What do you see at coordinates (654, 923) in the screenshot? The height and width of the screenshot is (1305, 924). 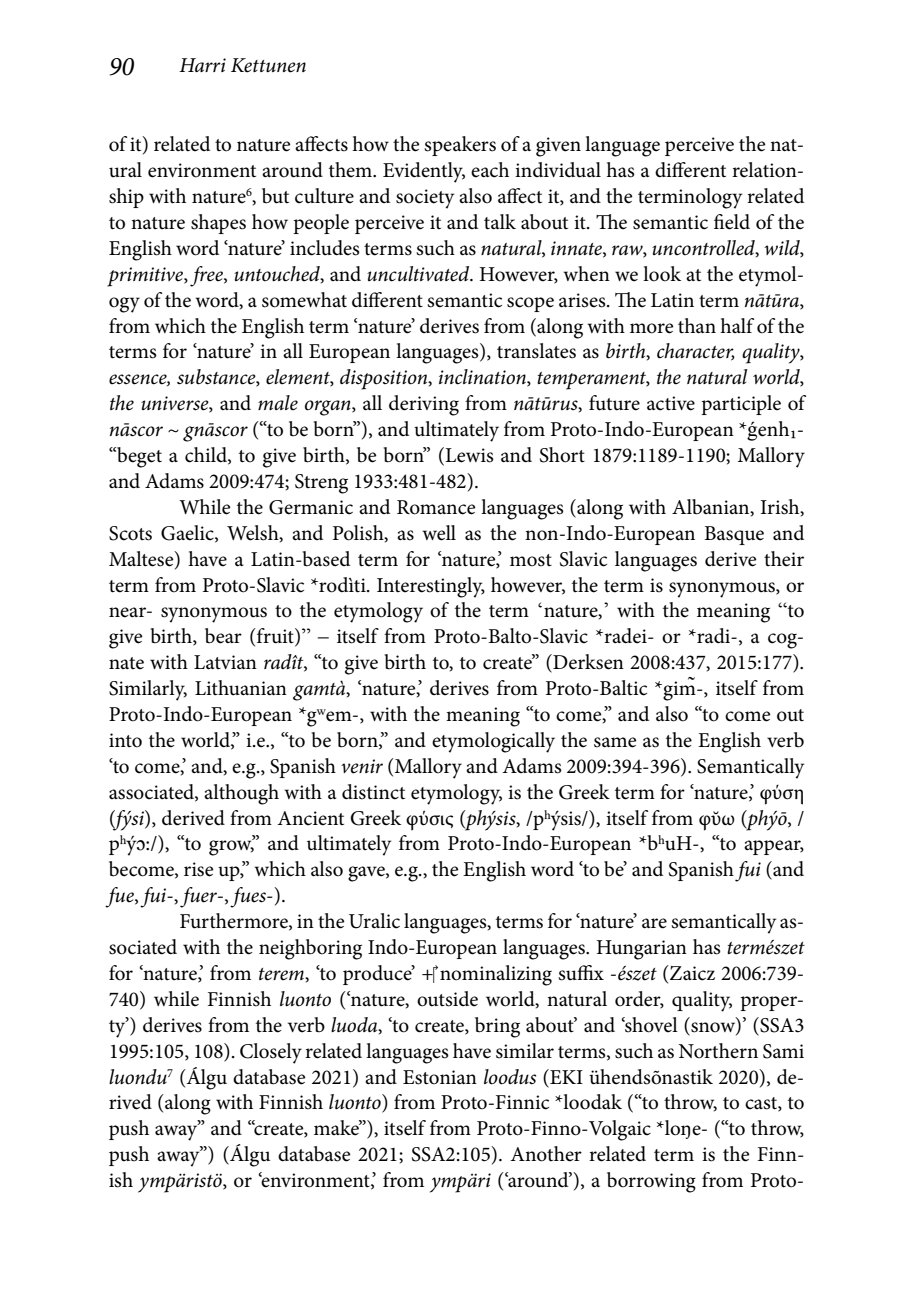 I see `are` at bounding box center [654, 923].
